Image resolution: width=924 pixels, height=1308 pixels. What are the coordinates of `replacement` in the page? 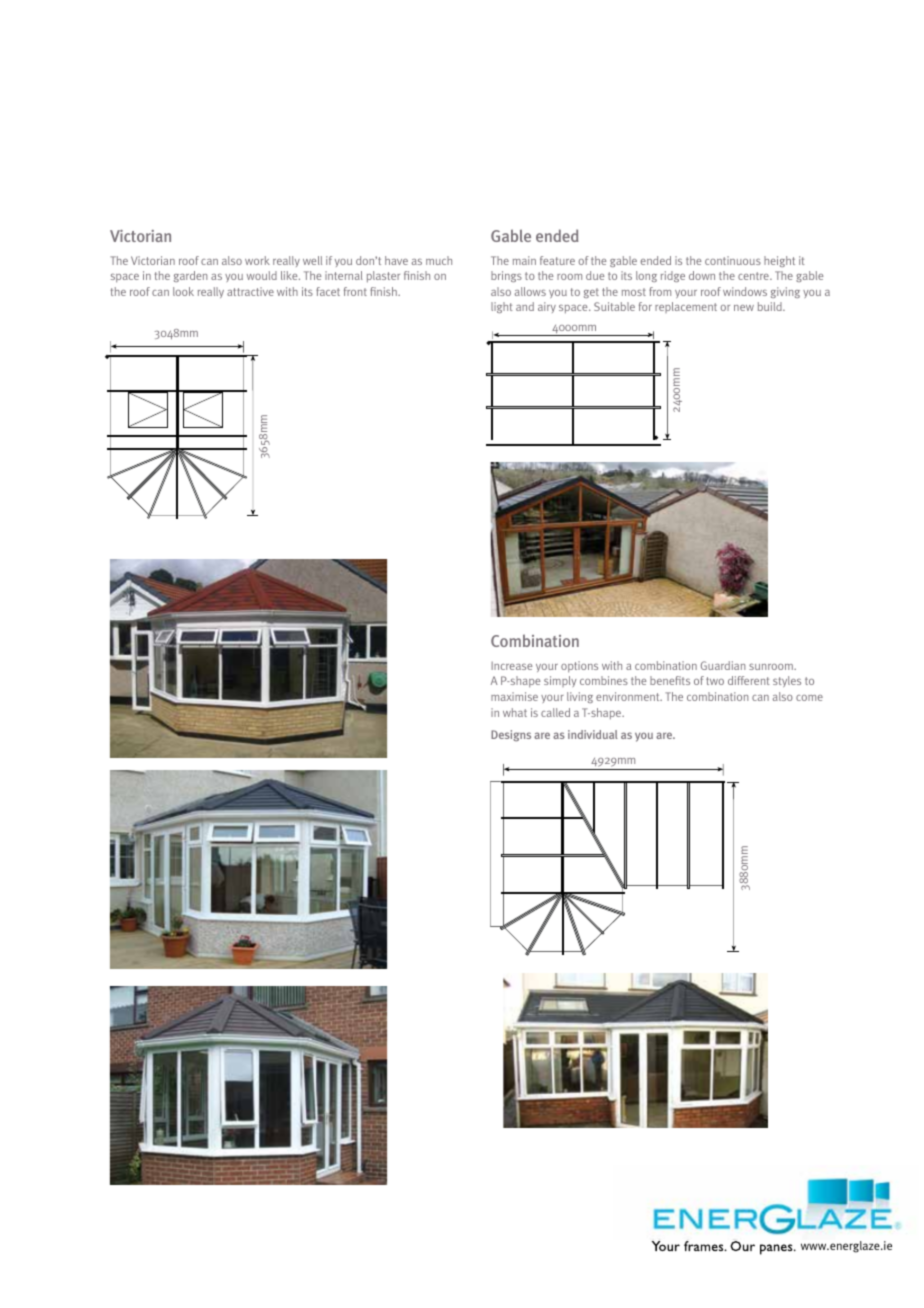 It's located at (686, 307).
